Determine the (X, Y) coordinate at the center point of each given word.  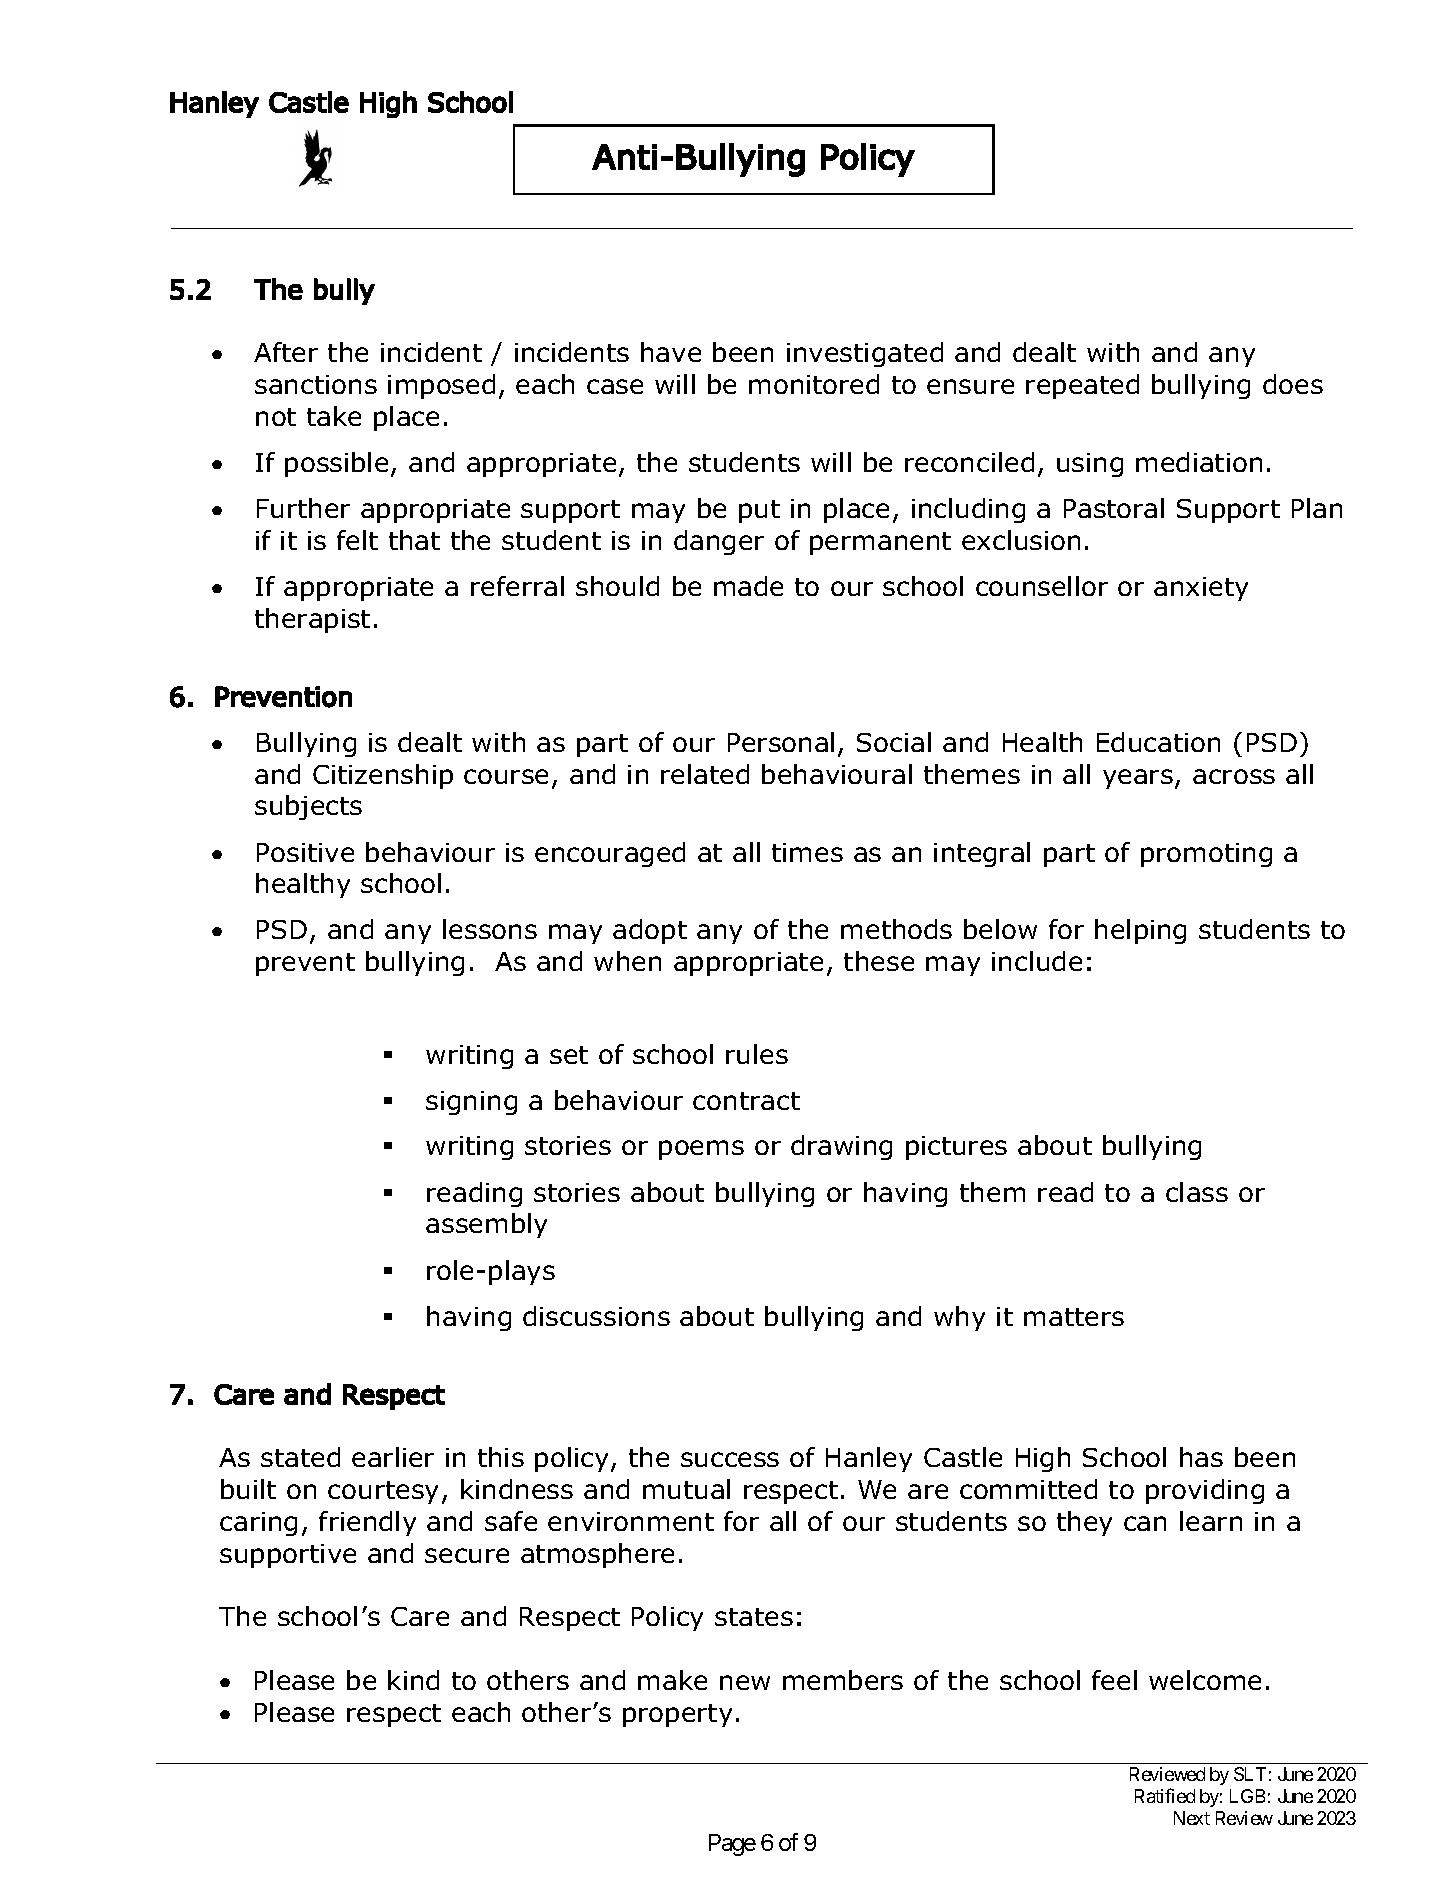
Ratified (1165, 1795)
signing (471, 1103)
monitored (814, 384)
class (1197, 1192)
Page (732, 1845)
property (677, 1715)
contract (746, 1101)
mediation (1199, 462)
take (334, 416)
